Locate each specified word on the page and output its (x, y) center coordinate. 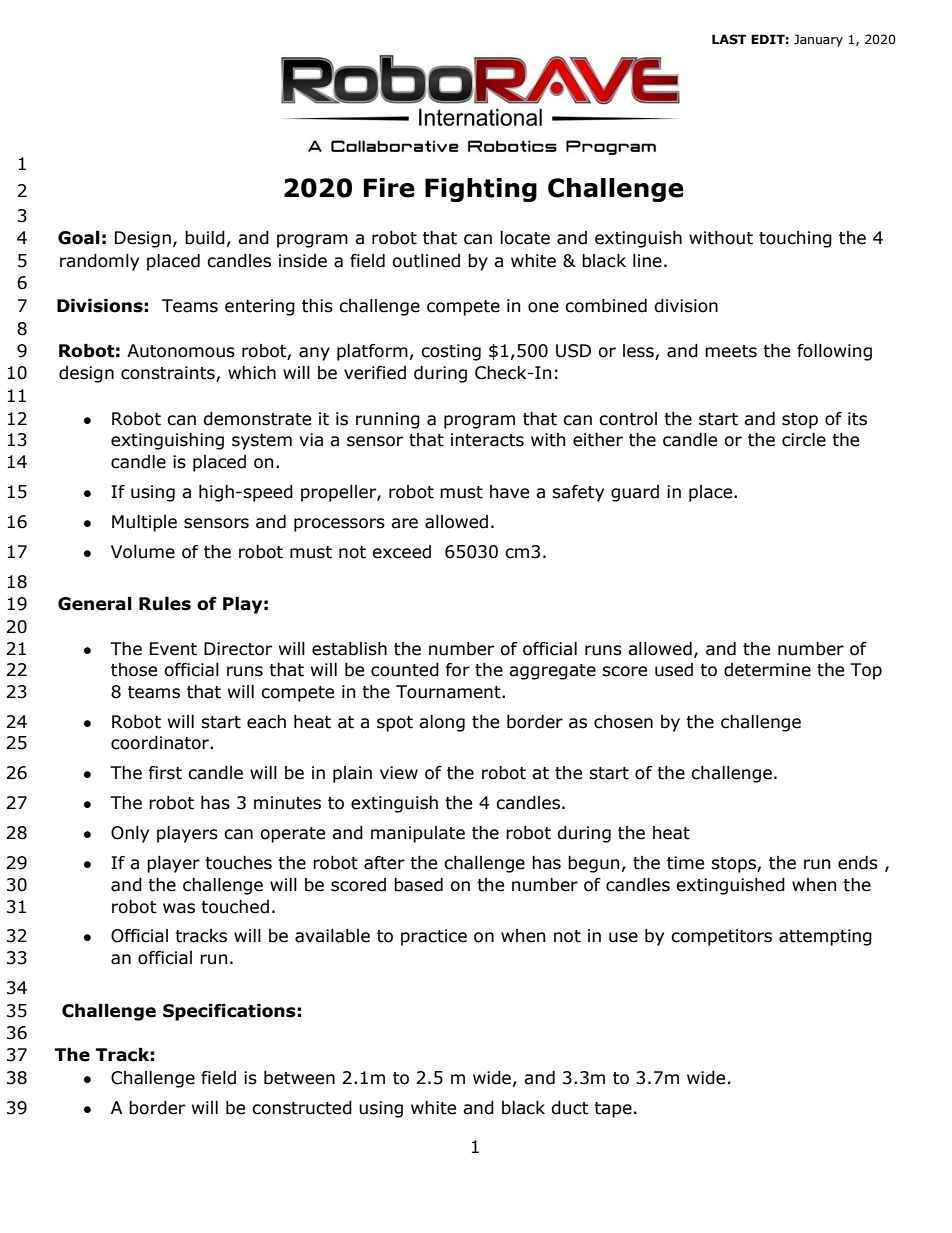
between (299, 1078)
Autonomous (181, 351)
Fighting (481, 190)
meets (731, 351)
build (205, 238)
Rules (165, 604)
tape (613, 1110)
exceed (401, 552)
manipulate (418, 834)
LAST (729, 39)
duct (570, 1108)
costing (451, 352)
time (685, 863)
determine (767, 670)
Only (130, 834)
